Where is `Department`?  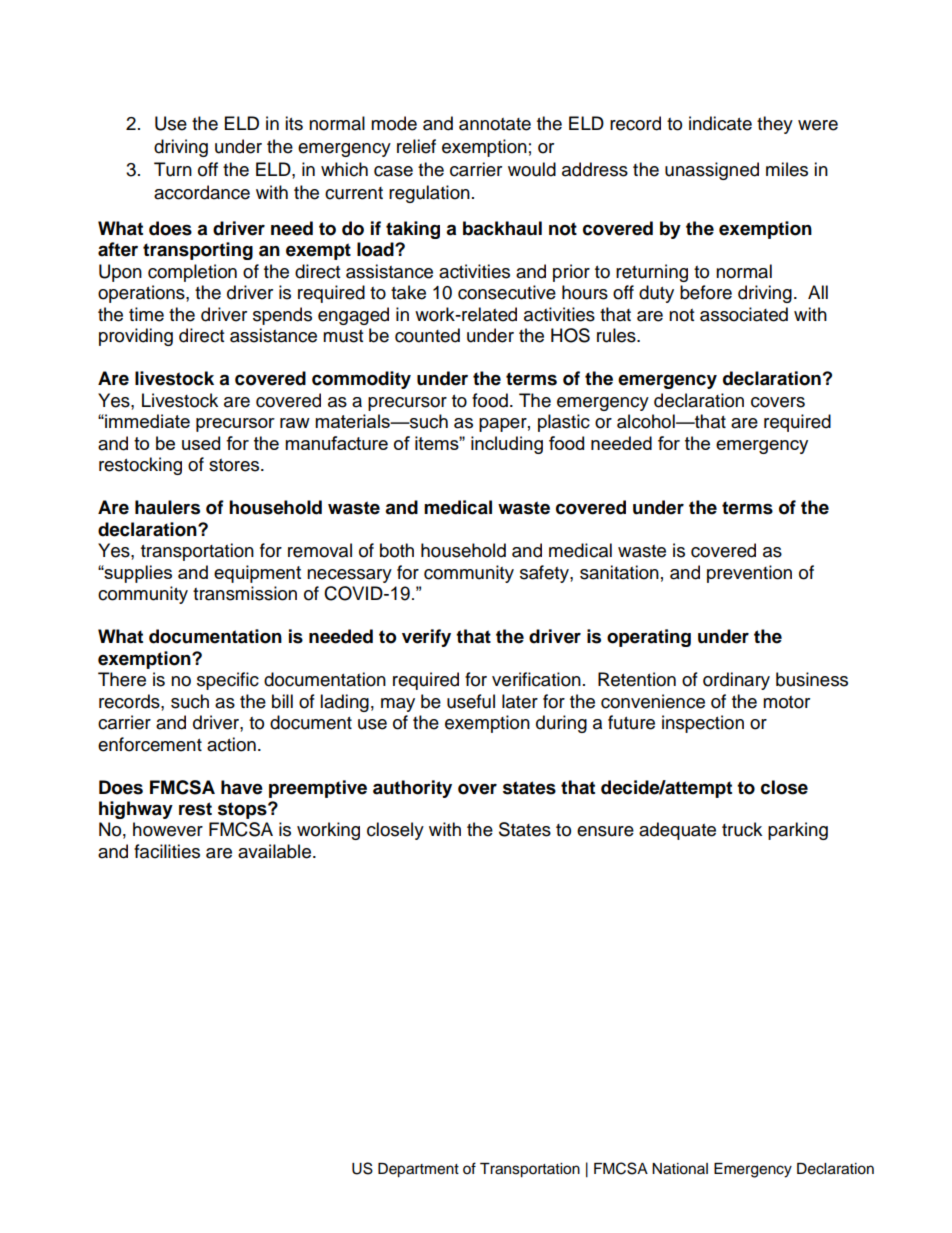 Department is located at coordinates (418, 1170).
